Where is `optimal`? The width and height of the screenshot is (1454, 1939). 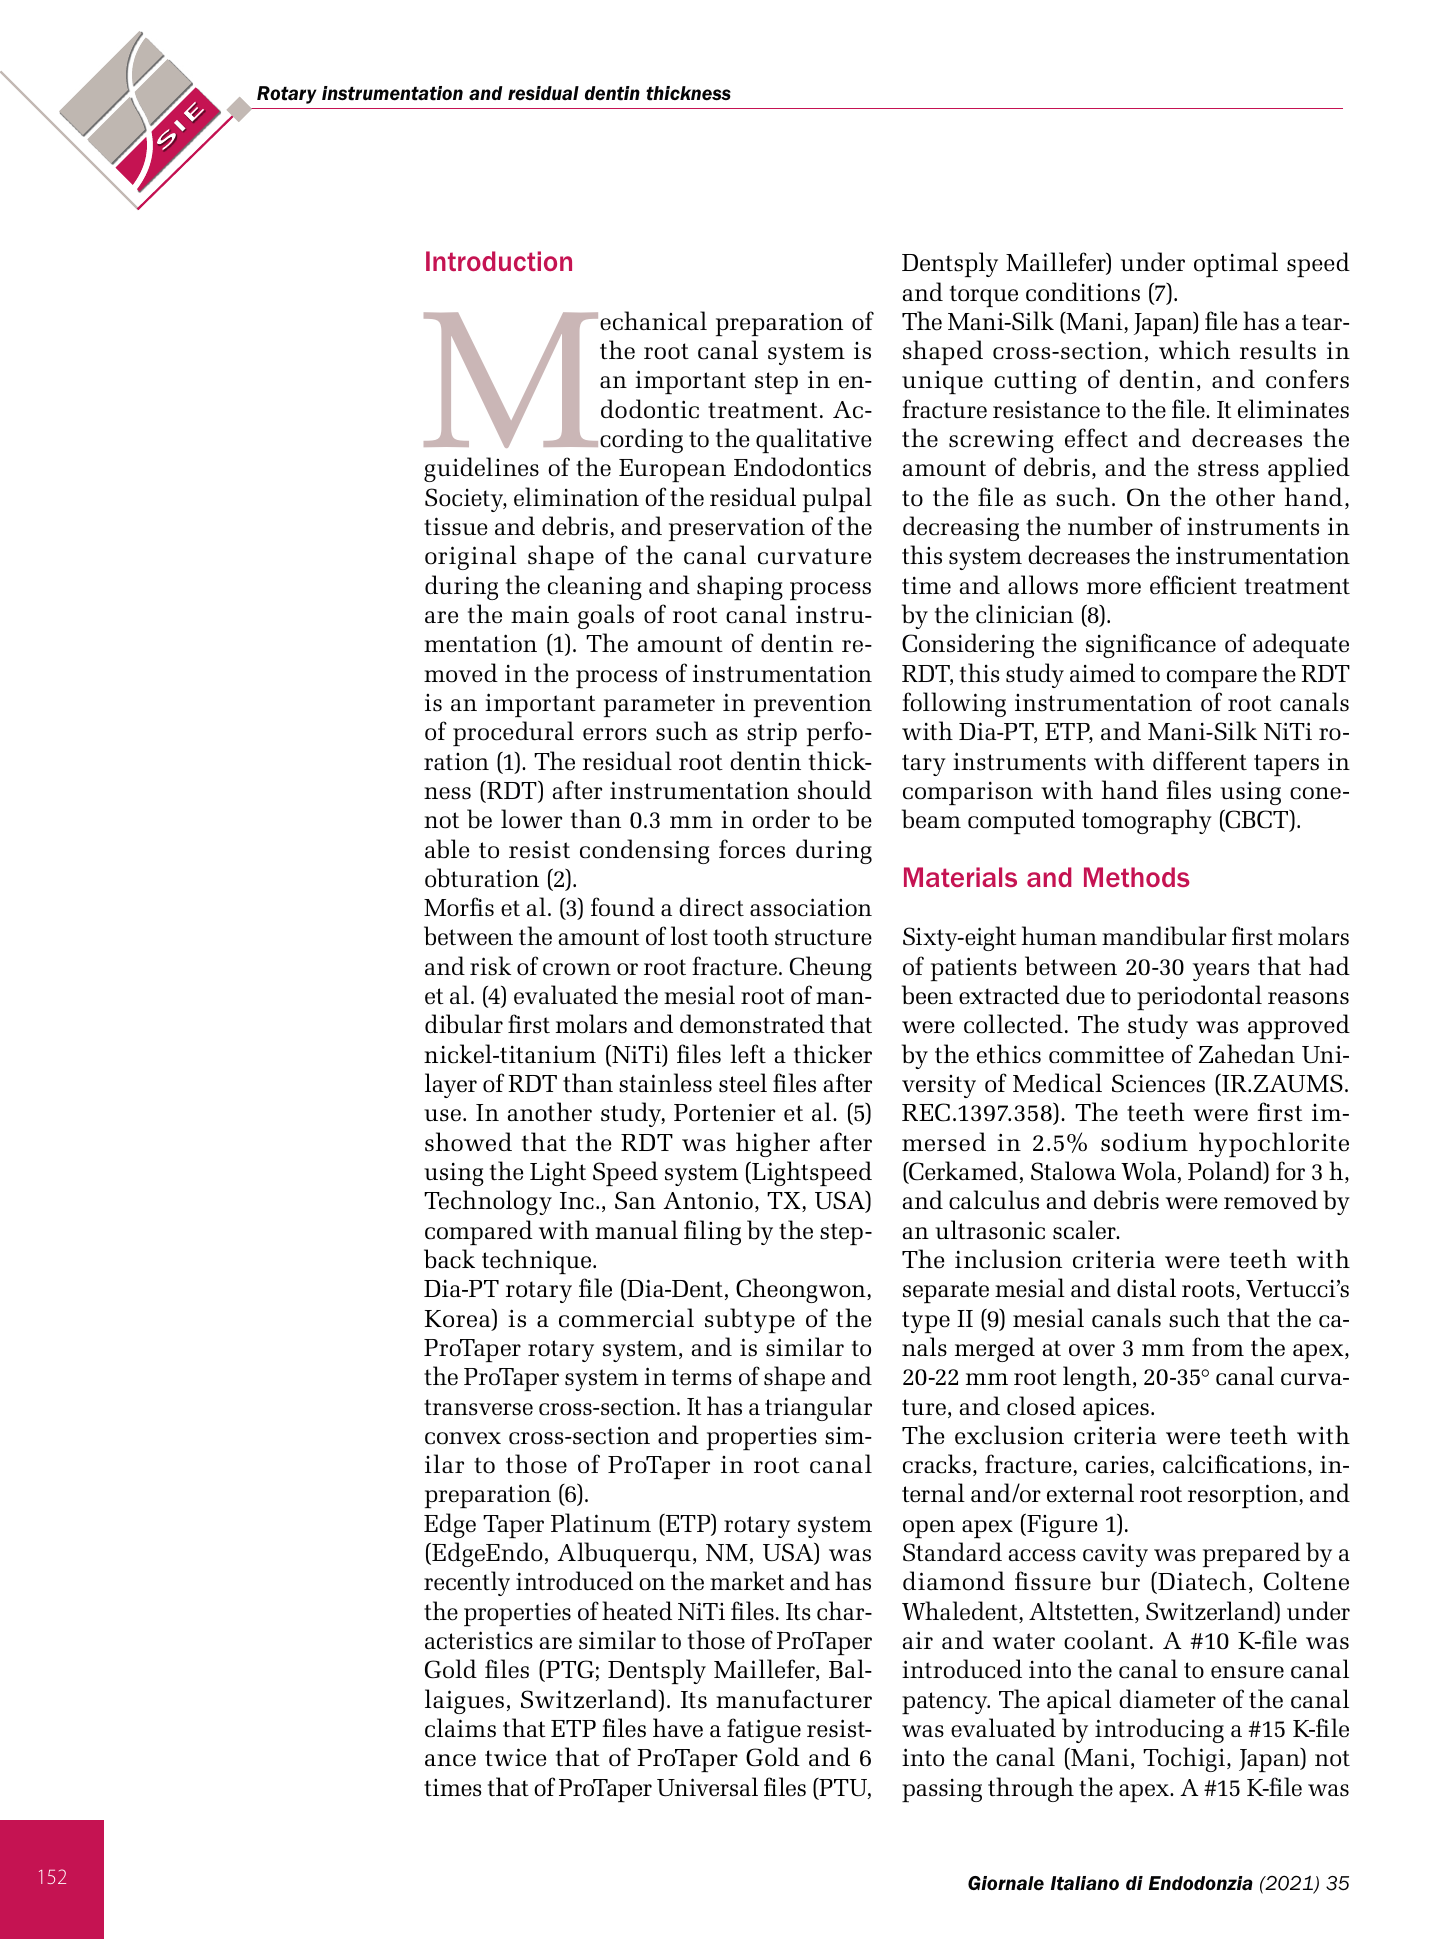
optimal is located at coordinates (1236, 265).
